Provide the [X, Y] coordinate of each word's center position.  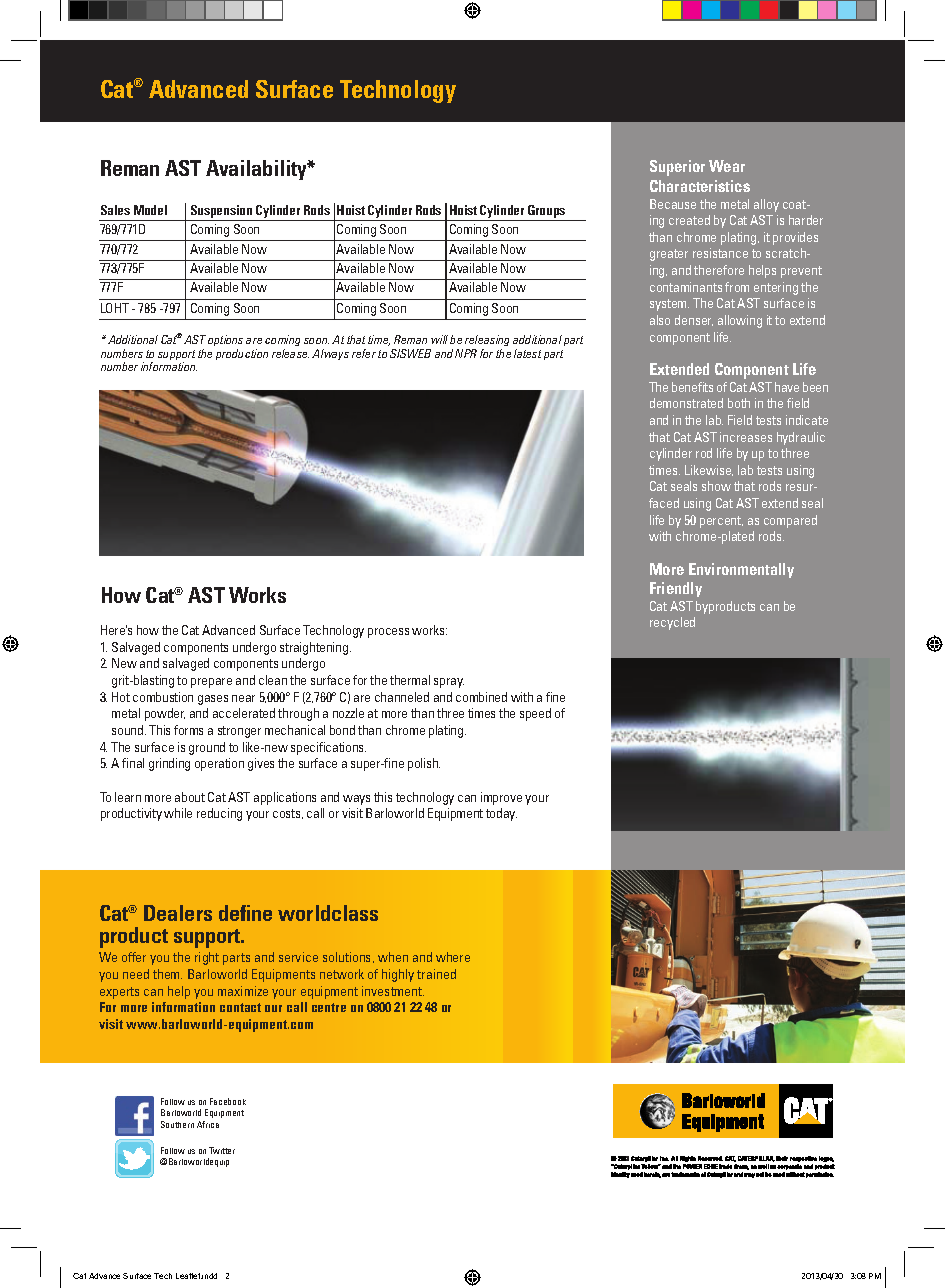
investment [393, 991]
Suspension [221, 213]
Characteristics [700, 186]
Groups [547, 213]
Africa [208, 1124]
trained [436, 974]
